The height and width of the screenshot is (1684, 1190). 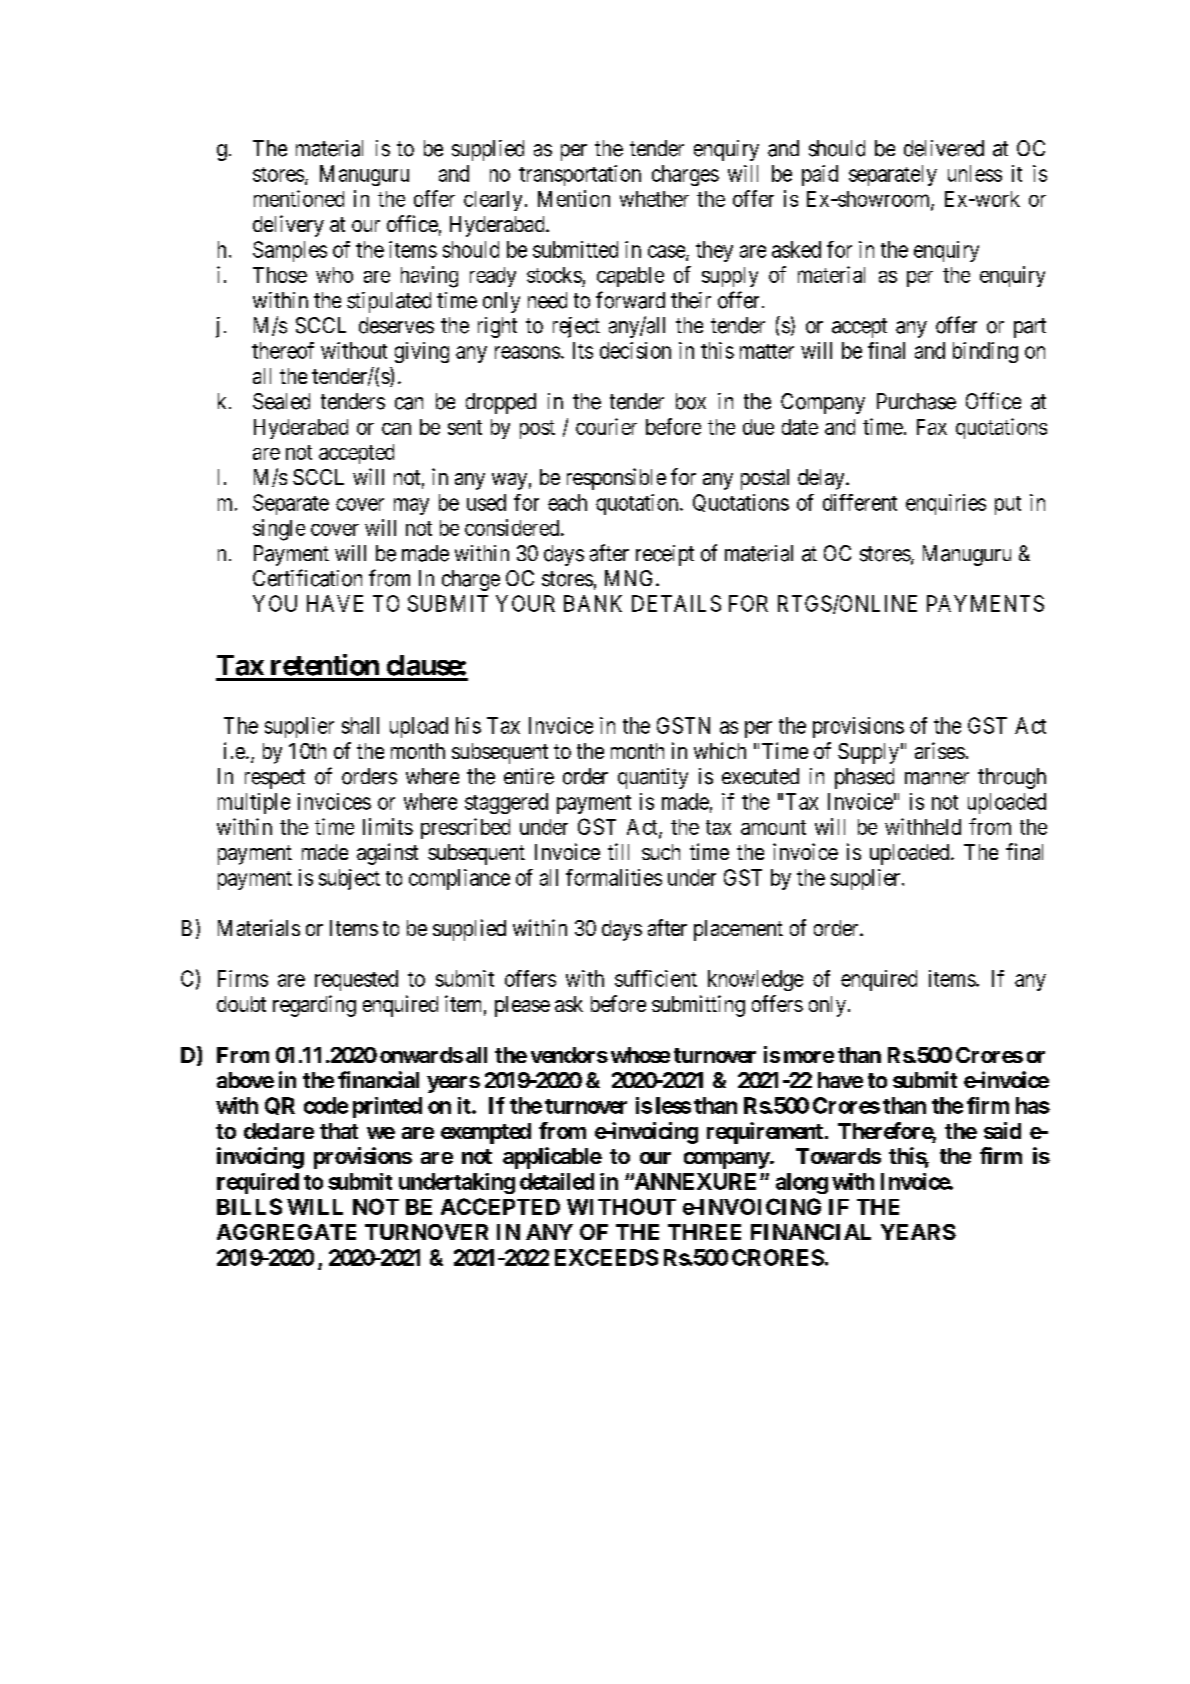 I want to click on Fax, so click(x=932, y=427).
